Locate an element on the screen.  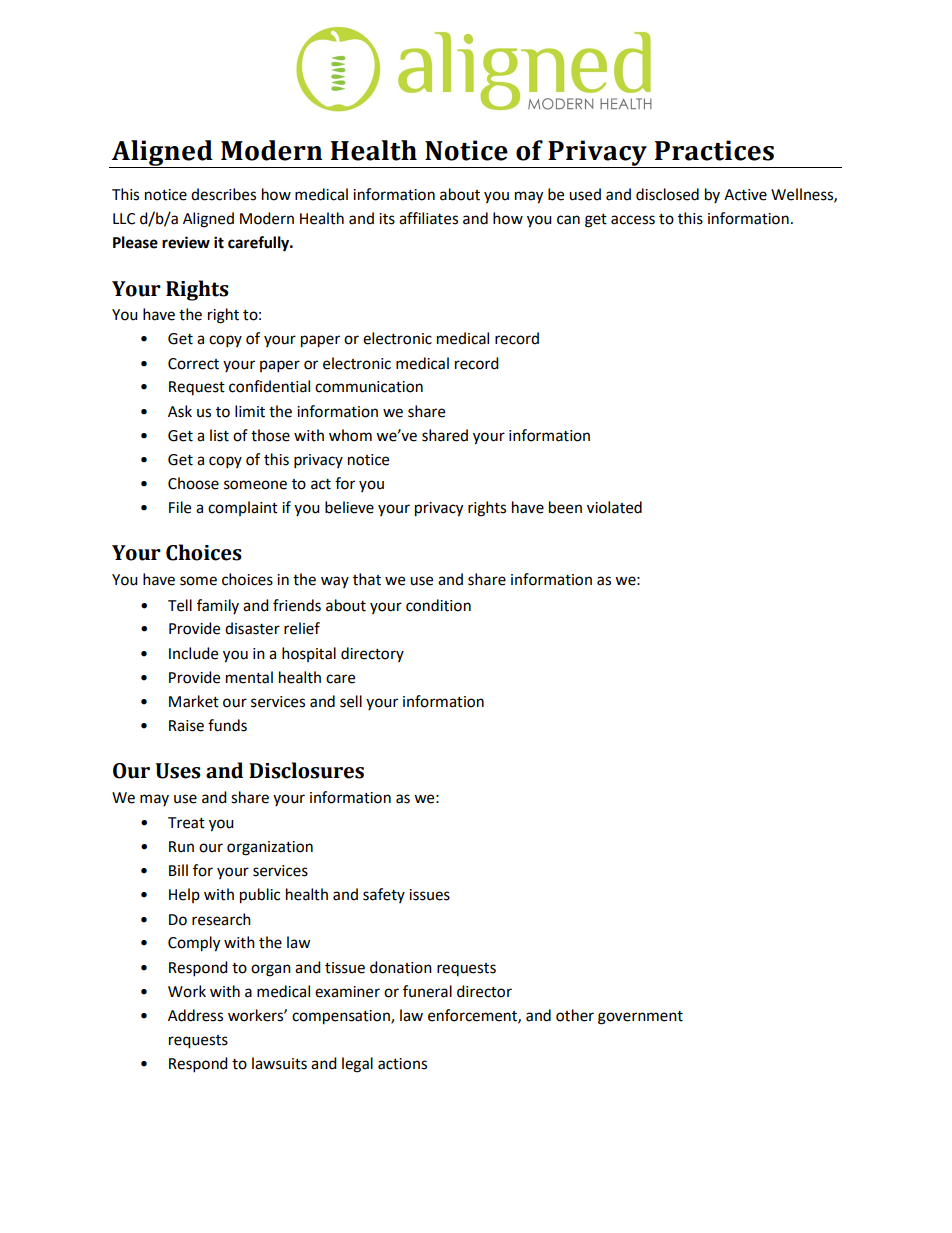
actions is located at coordinates (402, 1064).
